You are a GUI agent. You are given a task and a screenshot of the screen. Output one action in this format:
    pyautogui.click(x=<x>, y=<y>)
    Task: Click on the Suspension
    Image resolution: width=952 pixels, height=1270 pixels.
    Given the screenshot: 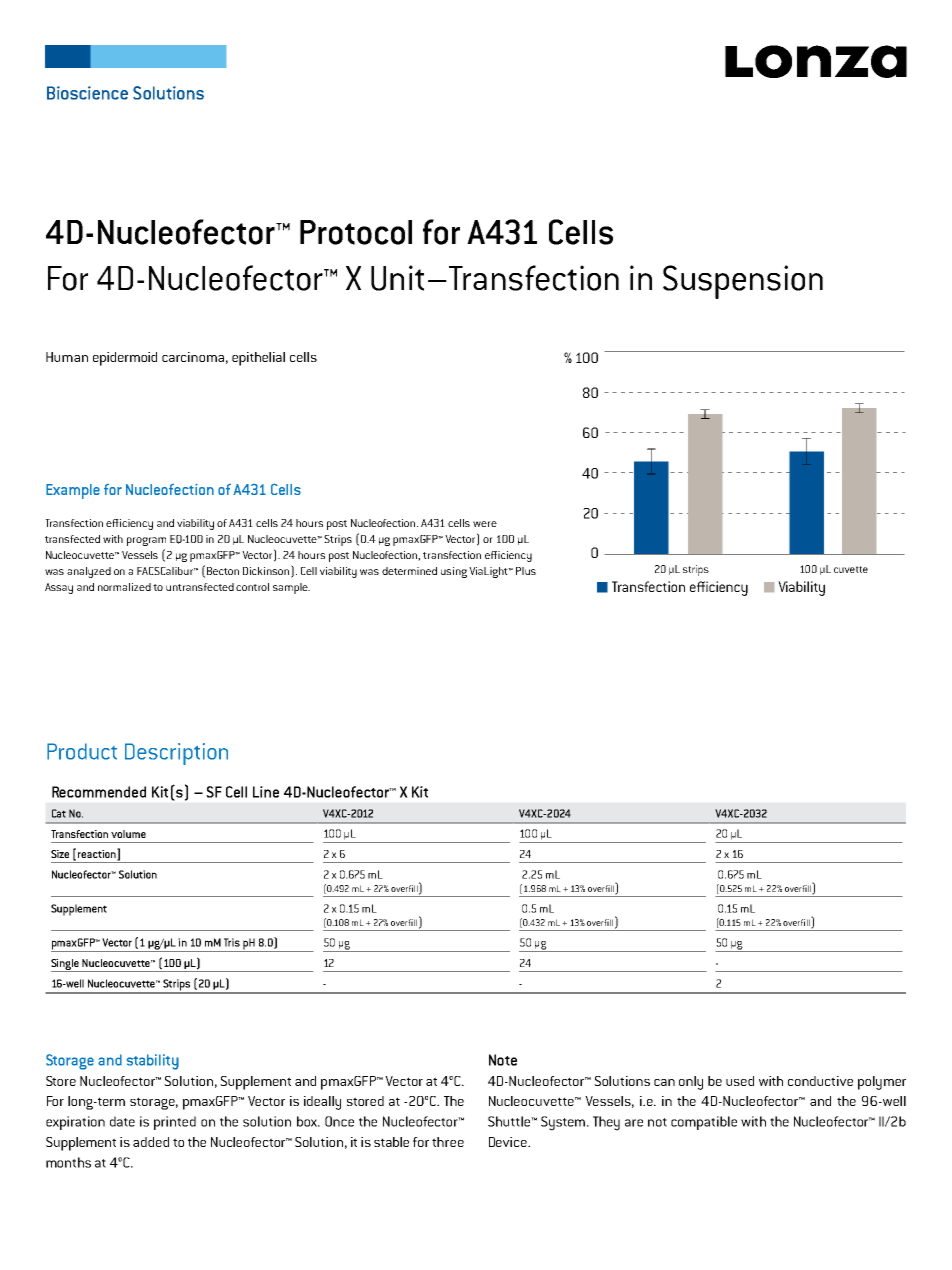 What is the action you would take?
    pyautogui.click(x=743, y=282)
